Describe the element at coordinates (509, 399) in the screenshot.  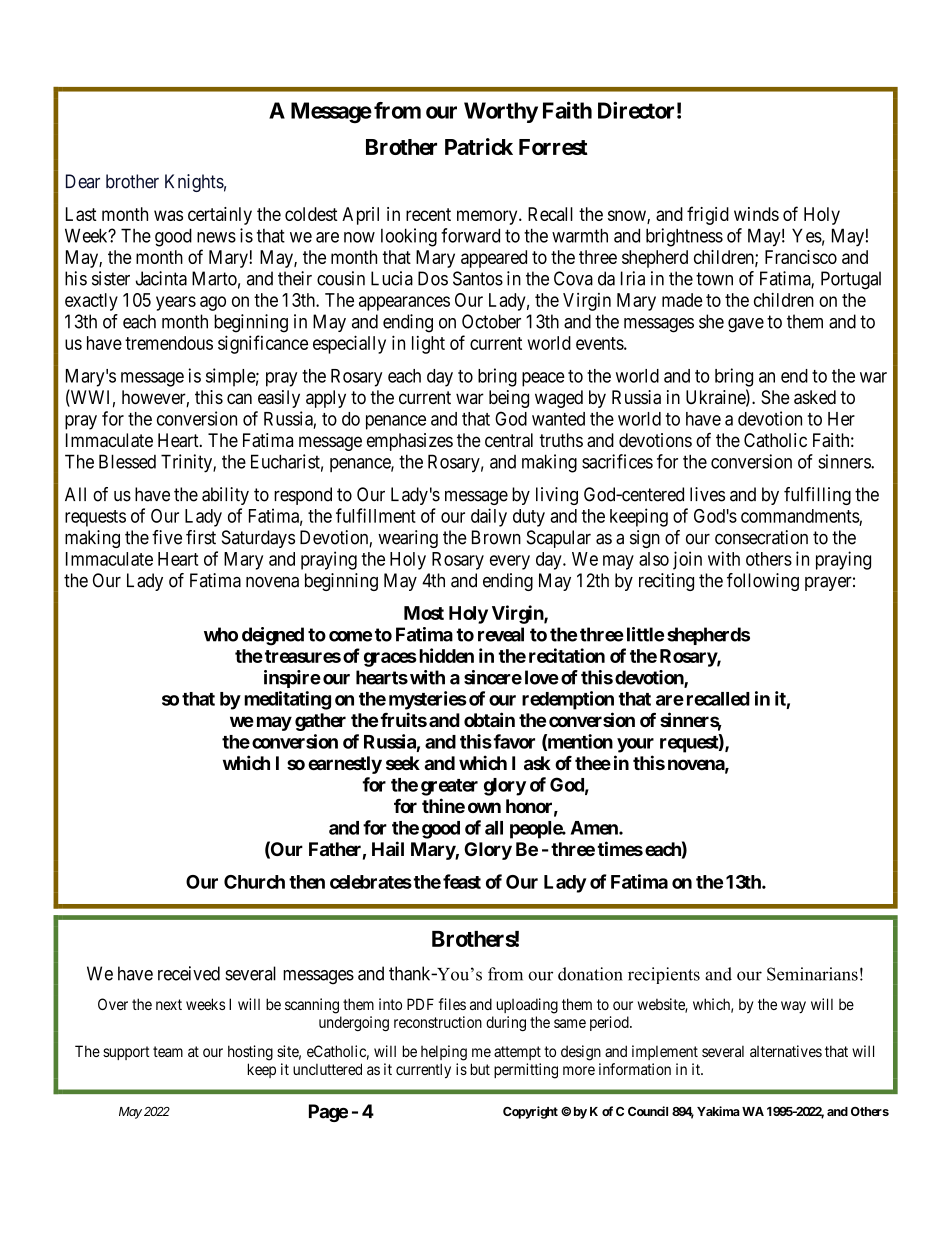
I see `being` at that location.
